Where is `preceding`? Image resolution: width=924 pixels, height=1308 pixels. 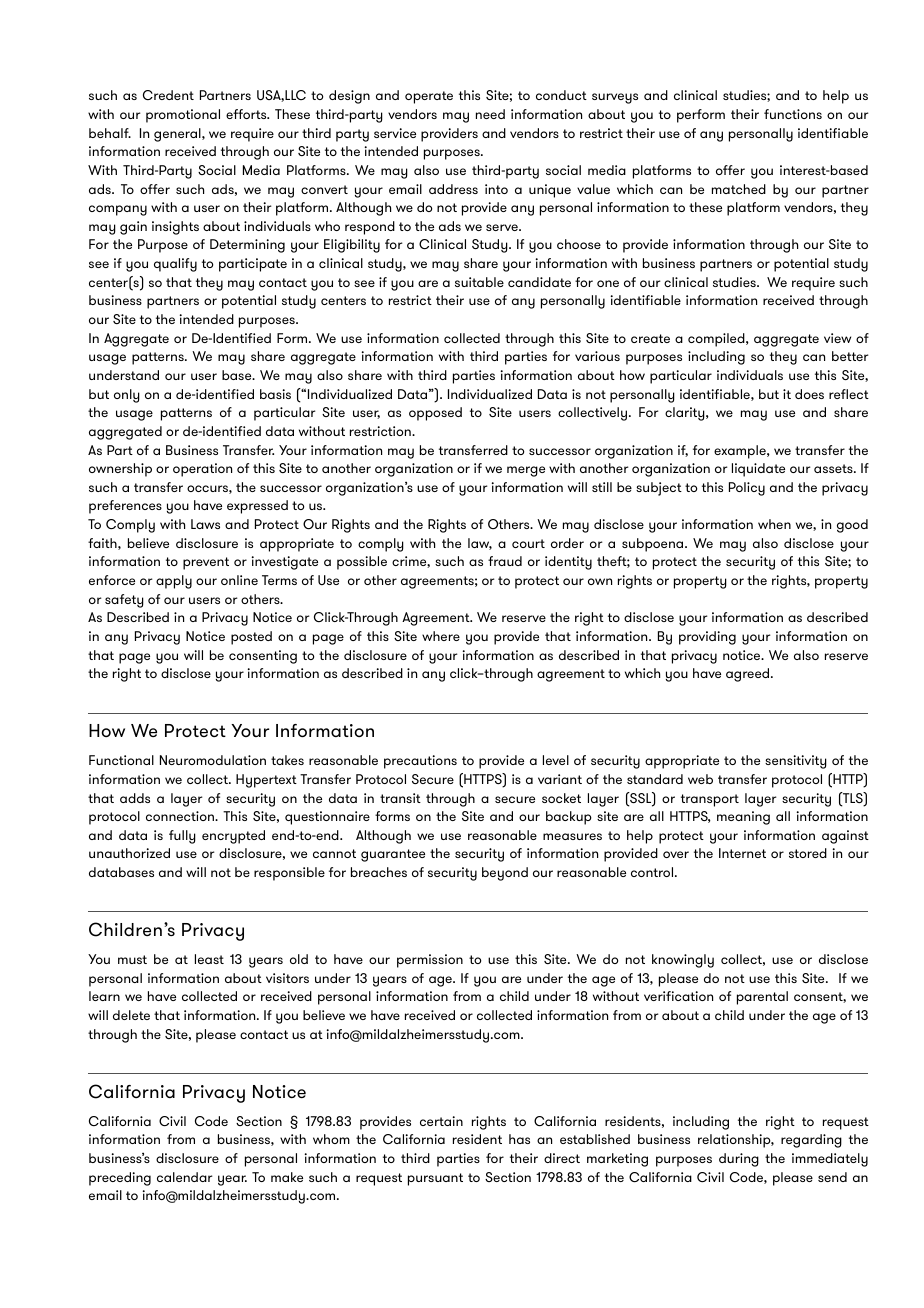 preceding is located at coordinates (120, 1179).
